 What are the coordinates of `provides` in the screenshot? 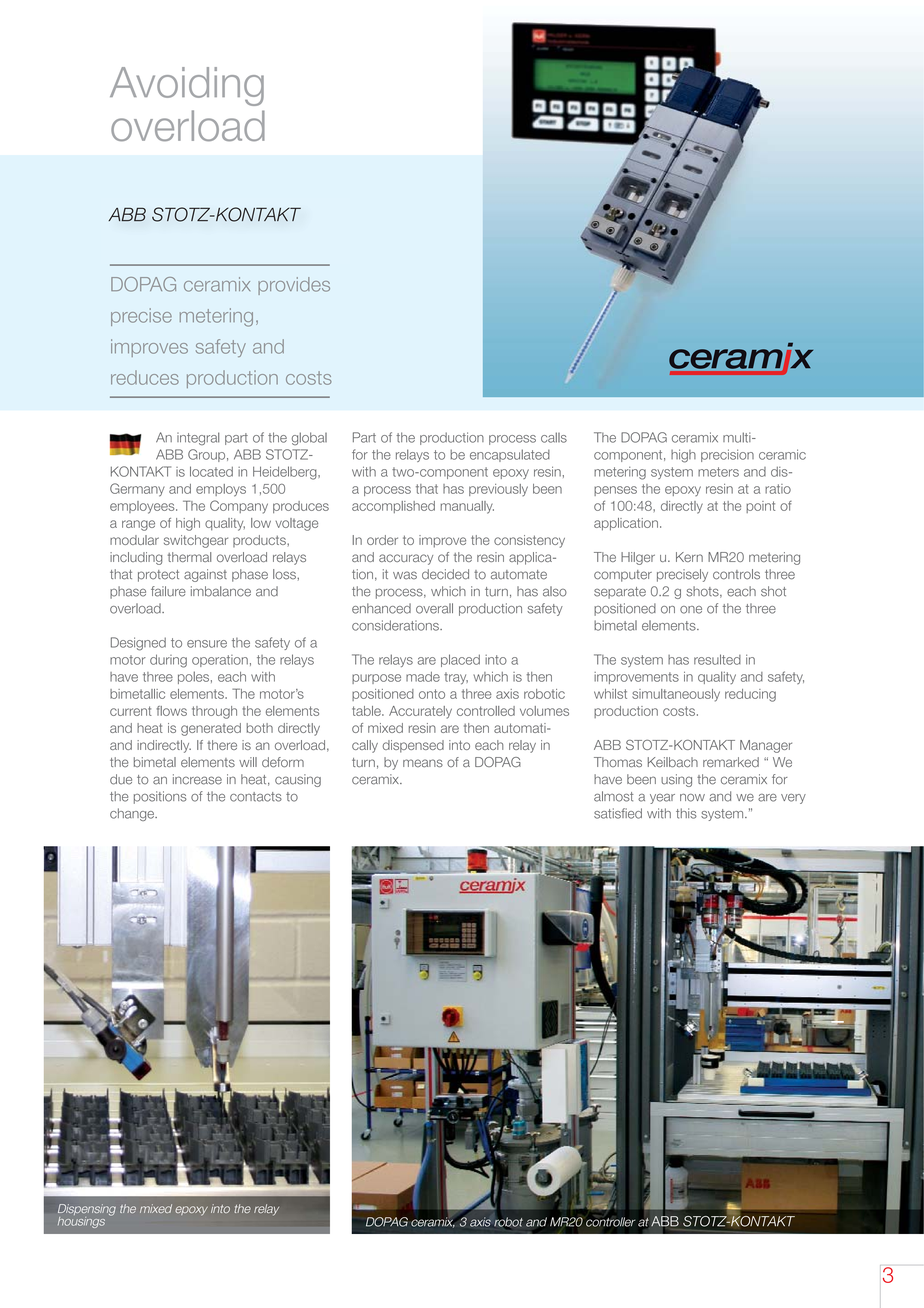 It's located at (294, 286).
